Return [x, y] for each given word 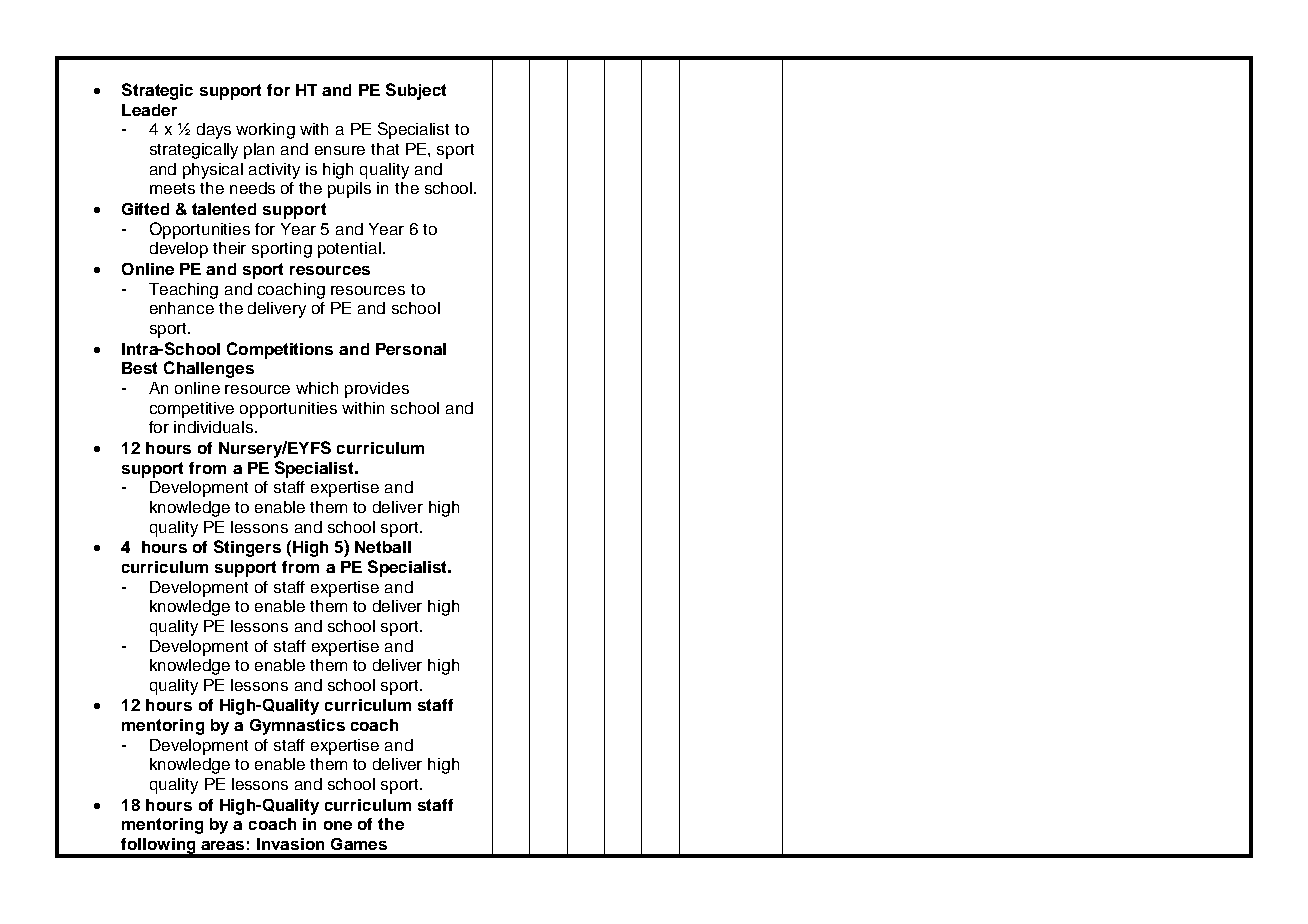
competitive [192, 410]
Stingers [247, 548]
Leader [149, 110]
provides [377, 390]
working [265, 131]
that [385, 149]
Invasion [290, 844]
